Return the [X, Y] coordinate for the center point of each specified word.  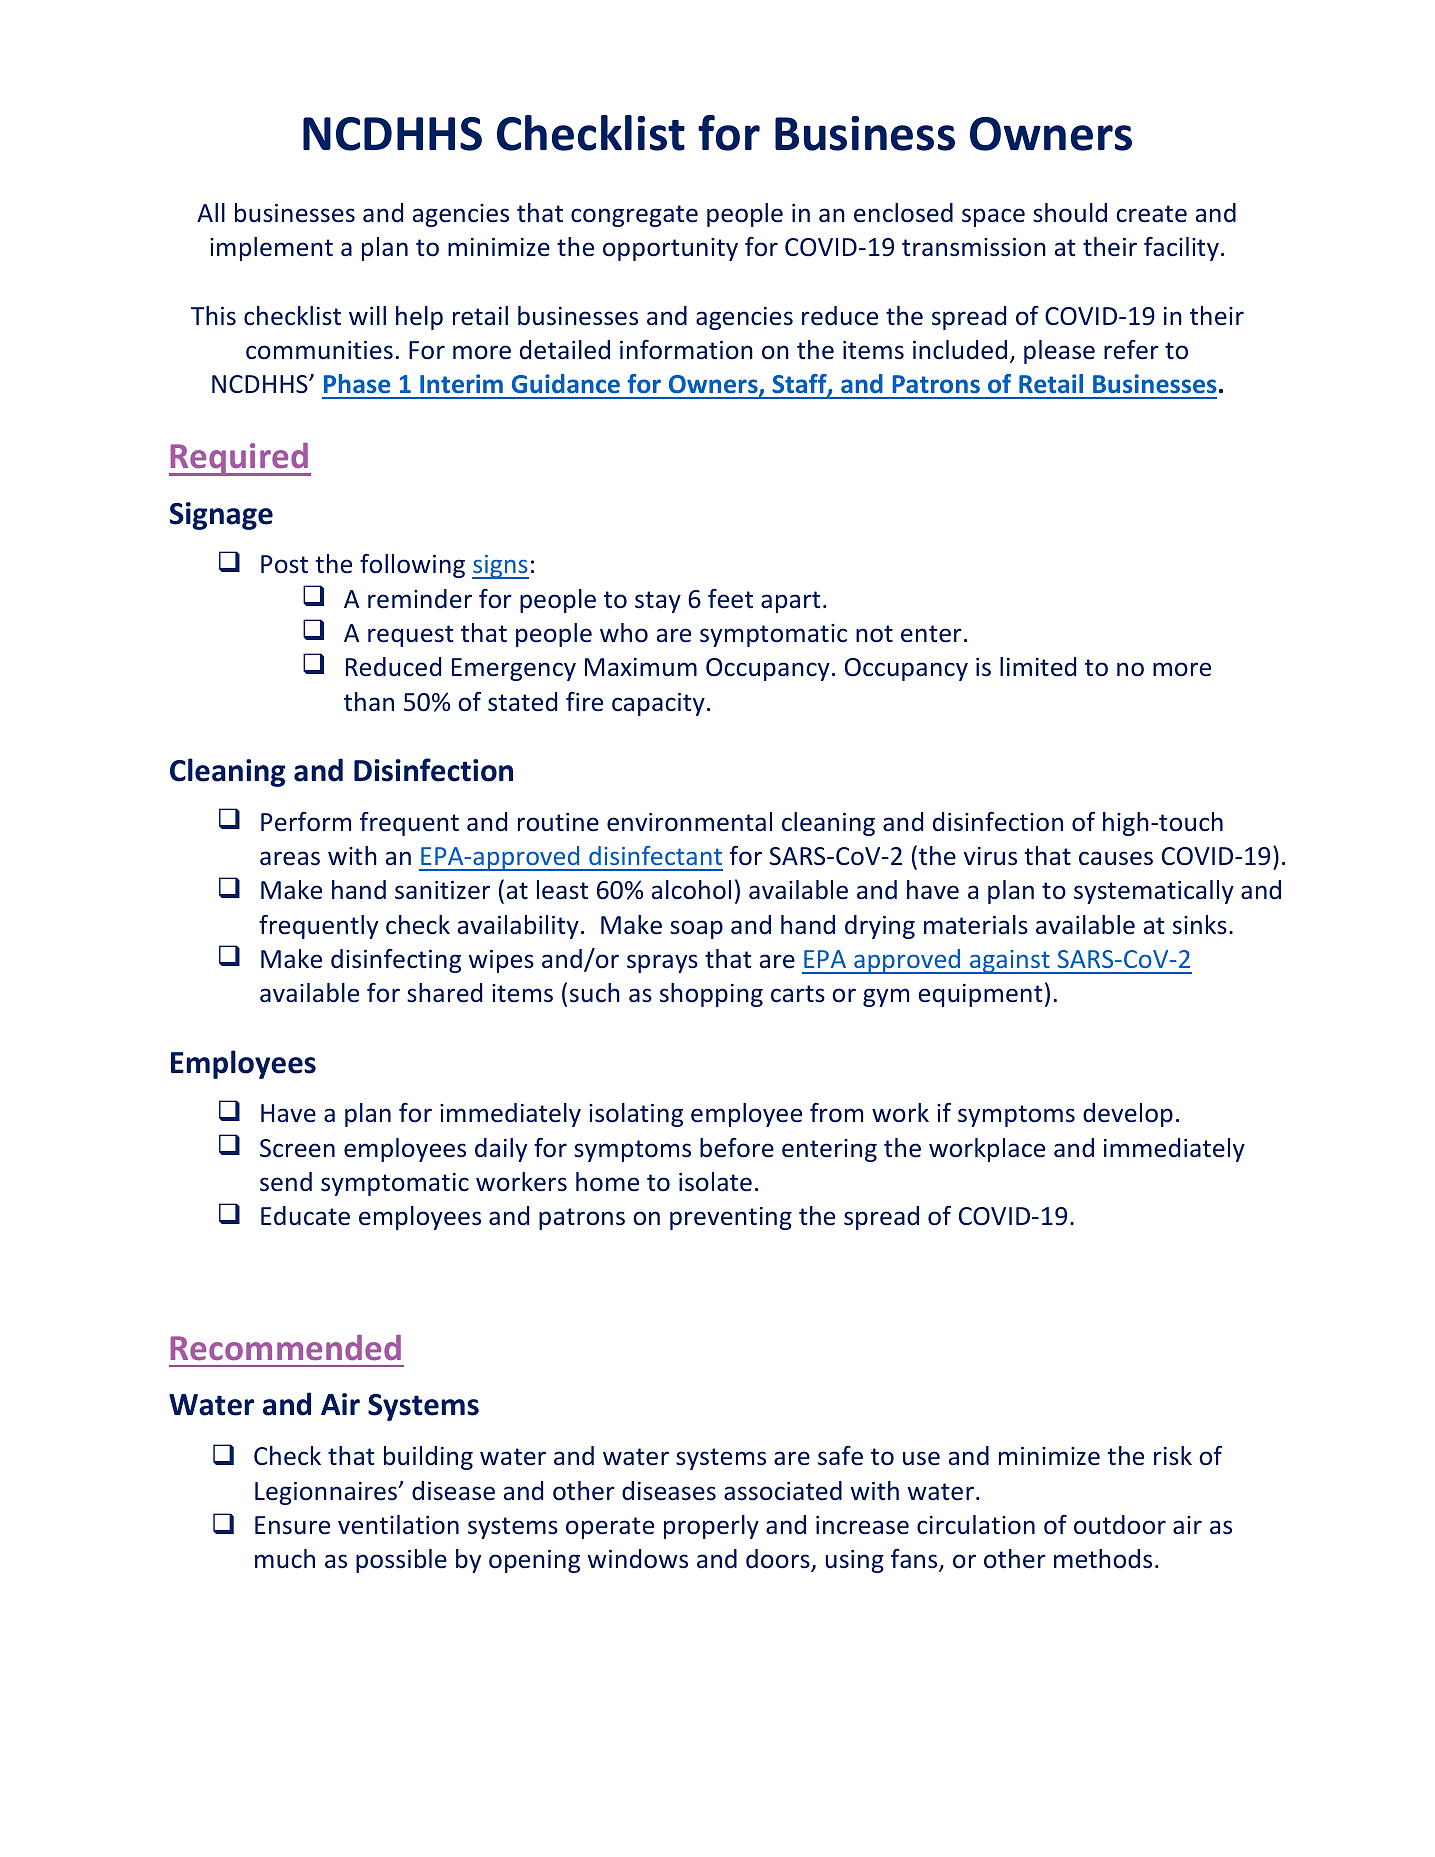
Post [284, 564]
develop [1128, 1115]
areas [290, 858]
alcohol [691, 890]
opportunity [670, 249]
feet [730, 599]
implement [271, 249]
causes [1116, 858]
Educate [305, 1216]
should [1070, 213]
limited [1038, 667]
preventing [731, 1218]
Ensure [292, 1525]
